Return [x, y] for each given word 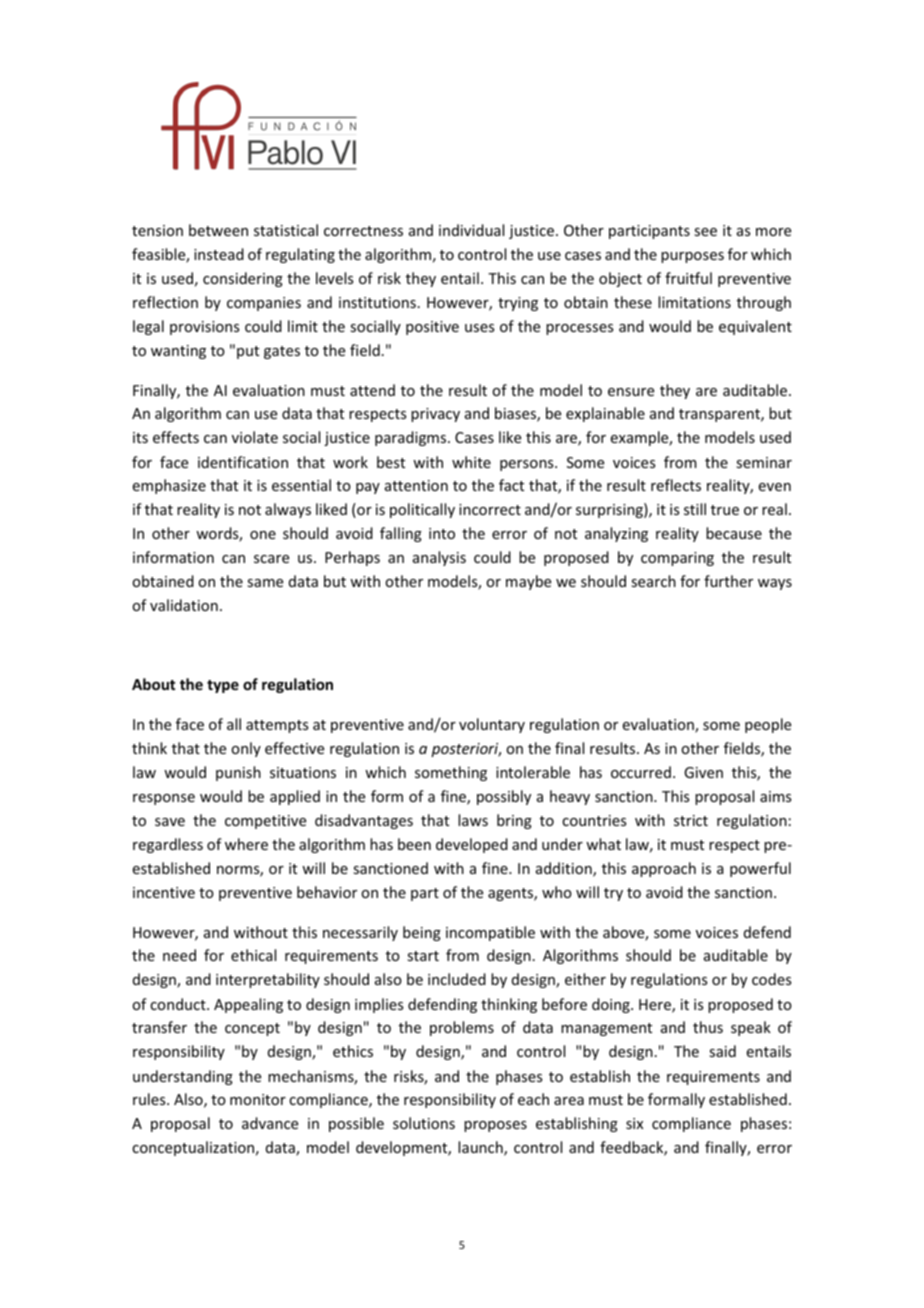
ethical [253, 955]
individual [471, 230]
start [423, 956]
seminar [764, 462]
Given [703, 772]
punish [238, 773]
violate [255, 437]
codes [771, 979]
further [728, 581]
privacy [435, 415]
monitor [258, 1099]
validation [184, 605]
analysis [439, 558]
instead [219, 254]
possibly [504, 797]
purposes [692, 257]
